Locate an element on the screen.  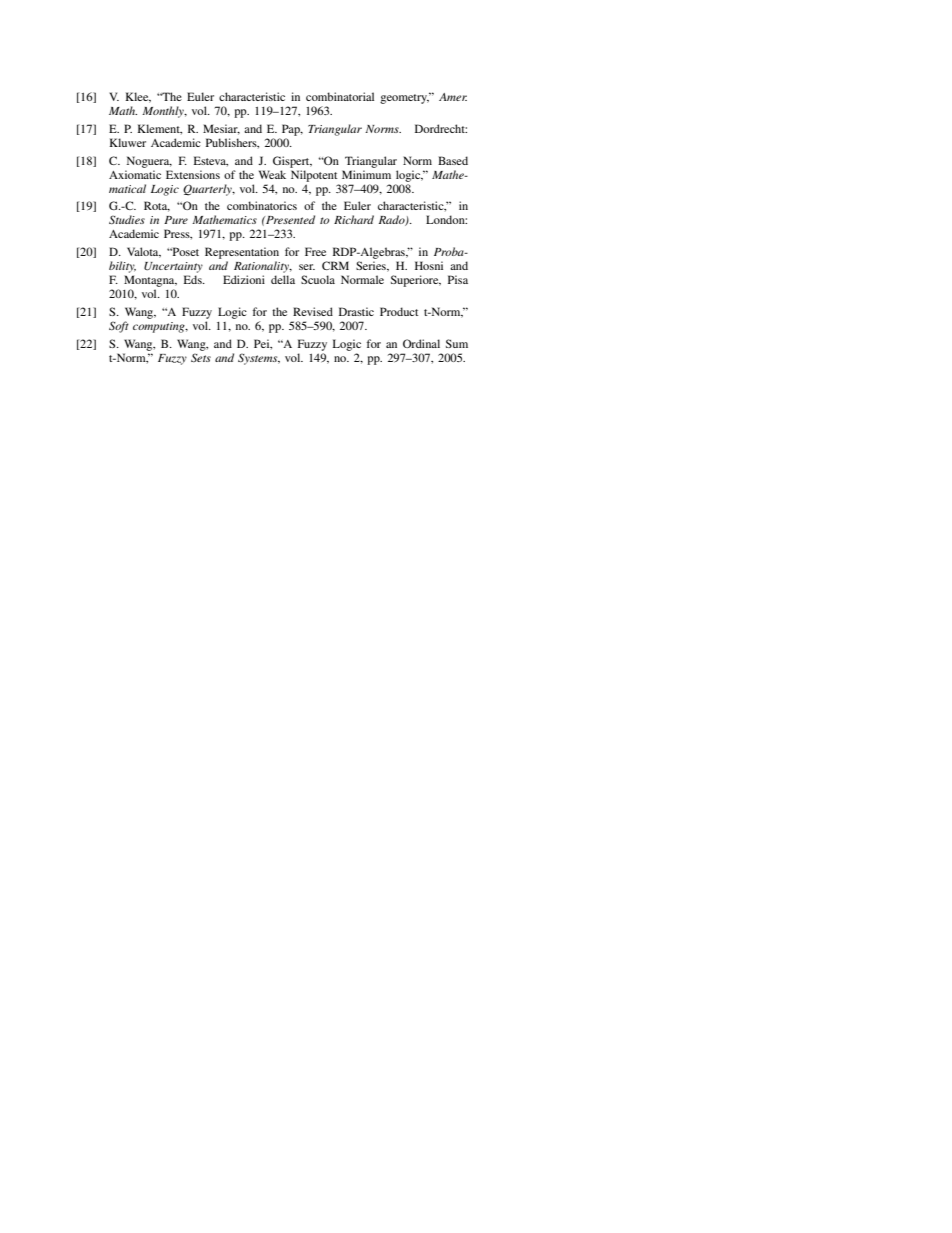
Montagna is located at coordinates (150, 281).
